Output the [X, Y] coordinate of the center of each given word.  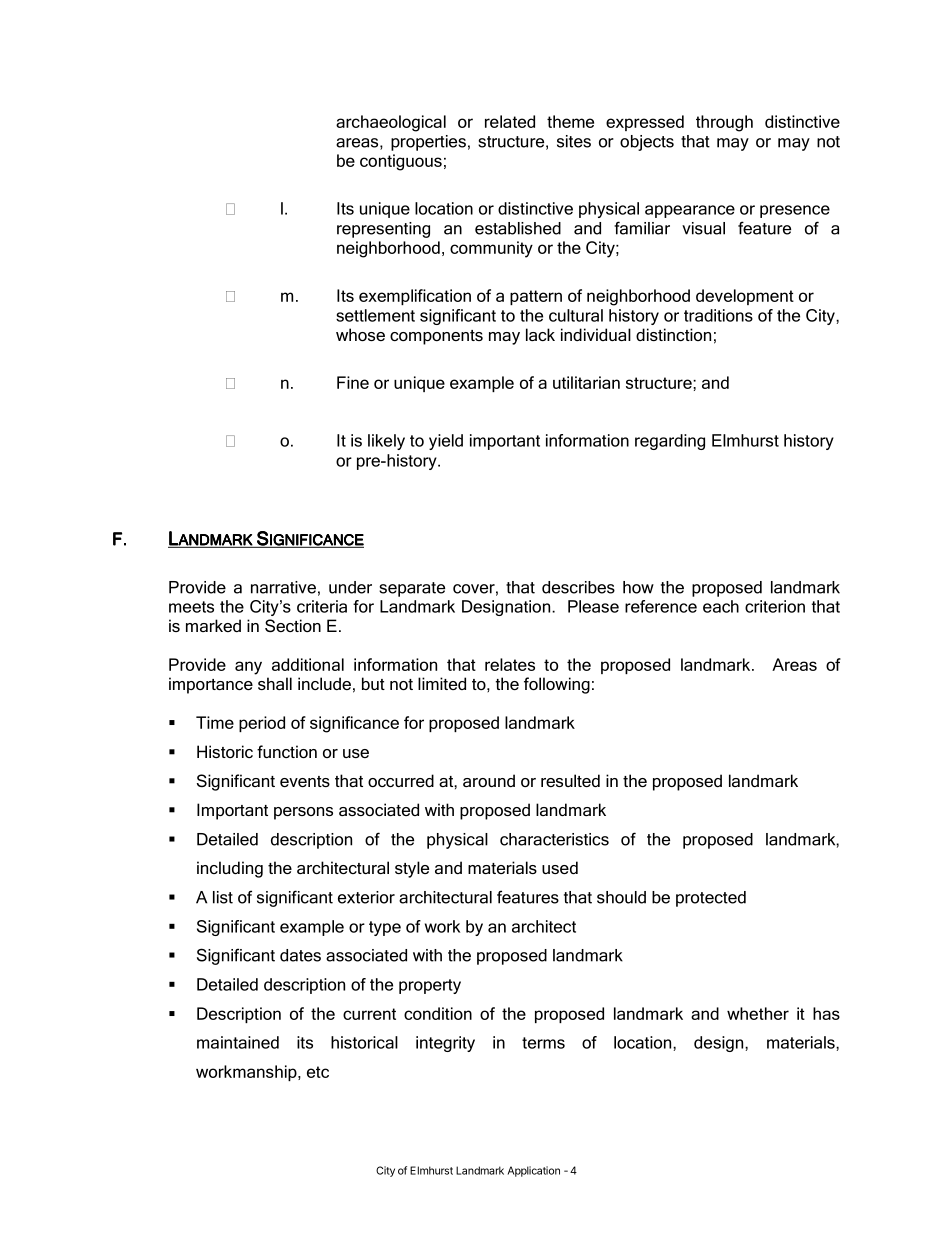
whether [758, 1013]
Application [534, 1171]
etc [318, 1072]
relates [510, 664]
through [724, 123]
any [248, 668]
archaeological [391, 123]
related [510, 121]
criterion [775, 606]
